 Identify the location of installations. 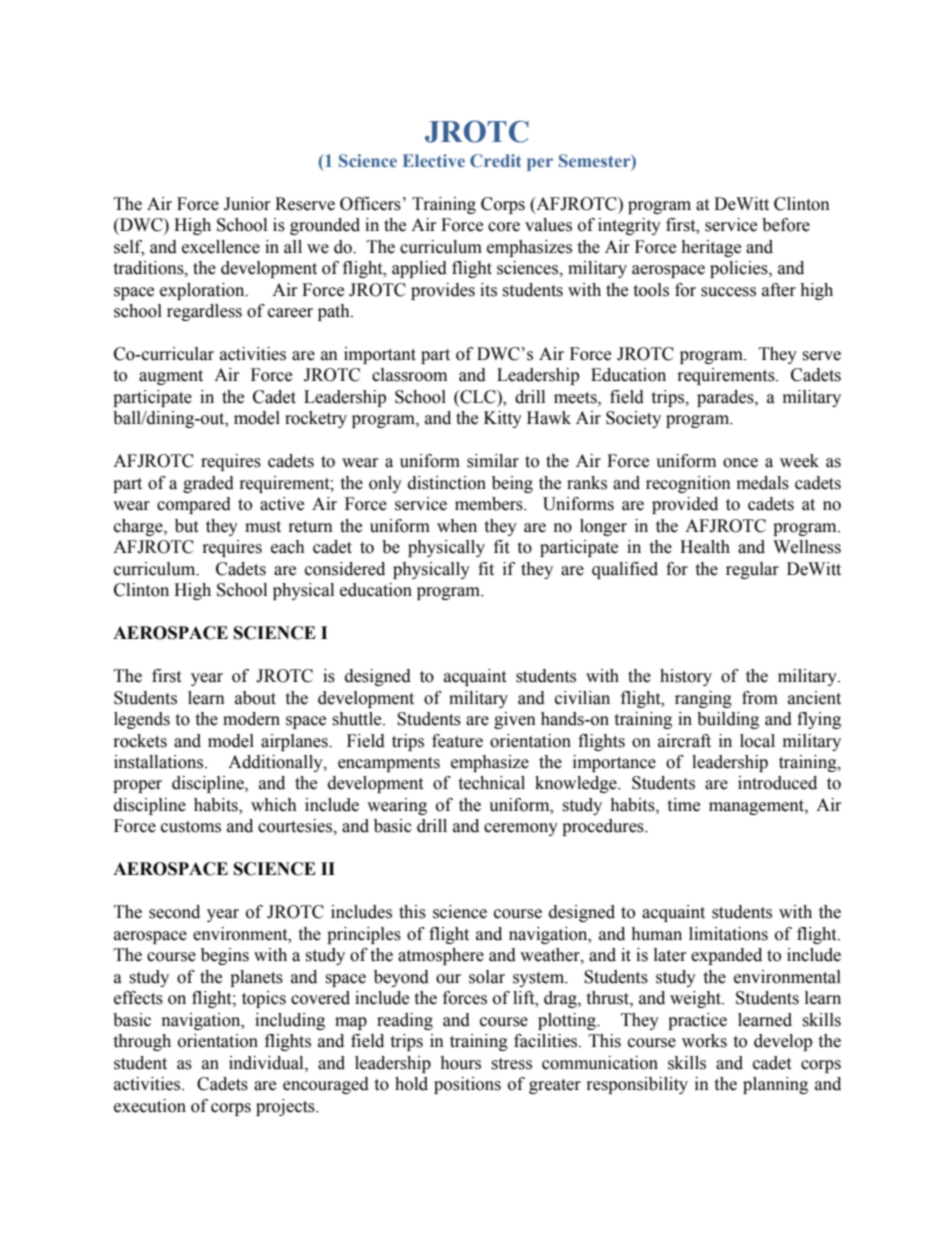
(160, 762).
